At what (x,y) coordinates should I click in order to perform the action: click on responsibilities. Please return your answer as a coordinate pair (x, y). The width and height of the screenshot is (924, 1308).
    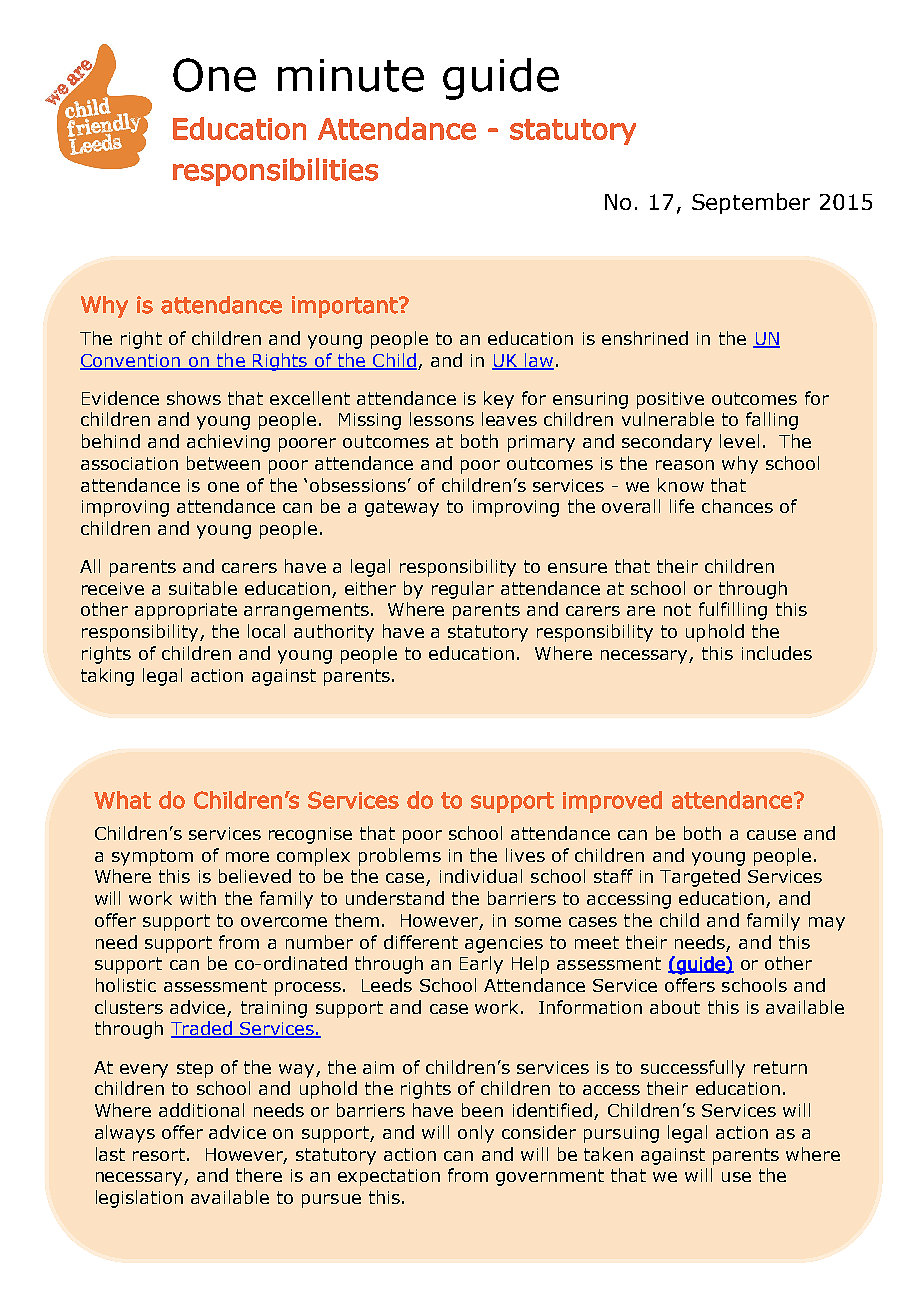
    Looking at the image, I should click on (275, 172).
